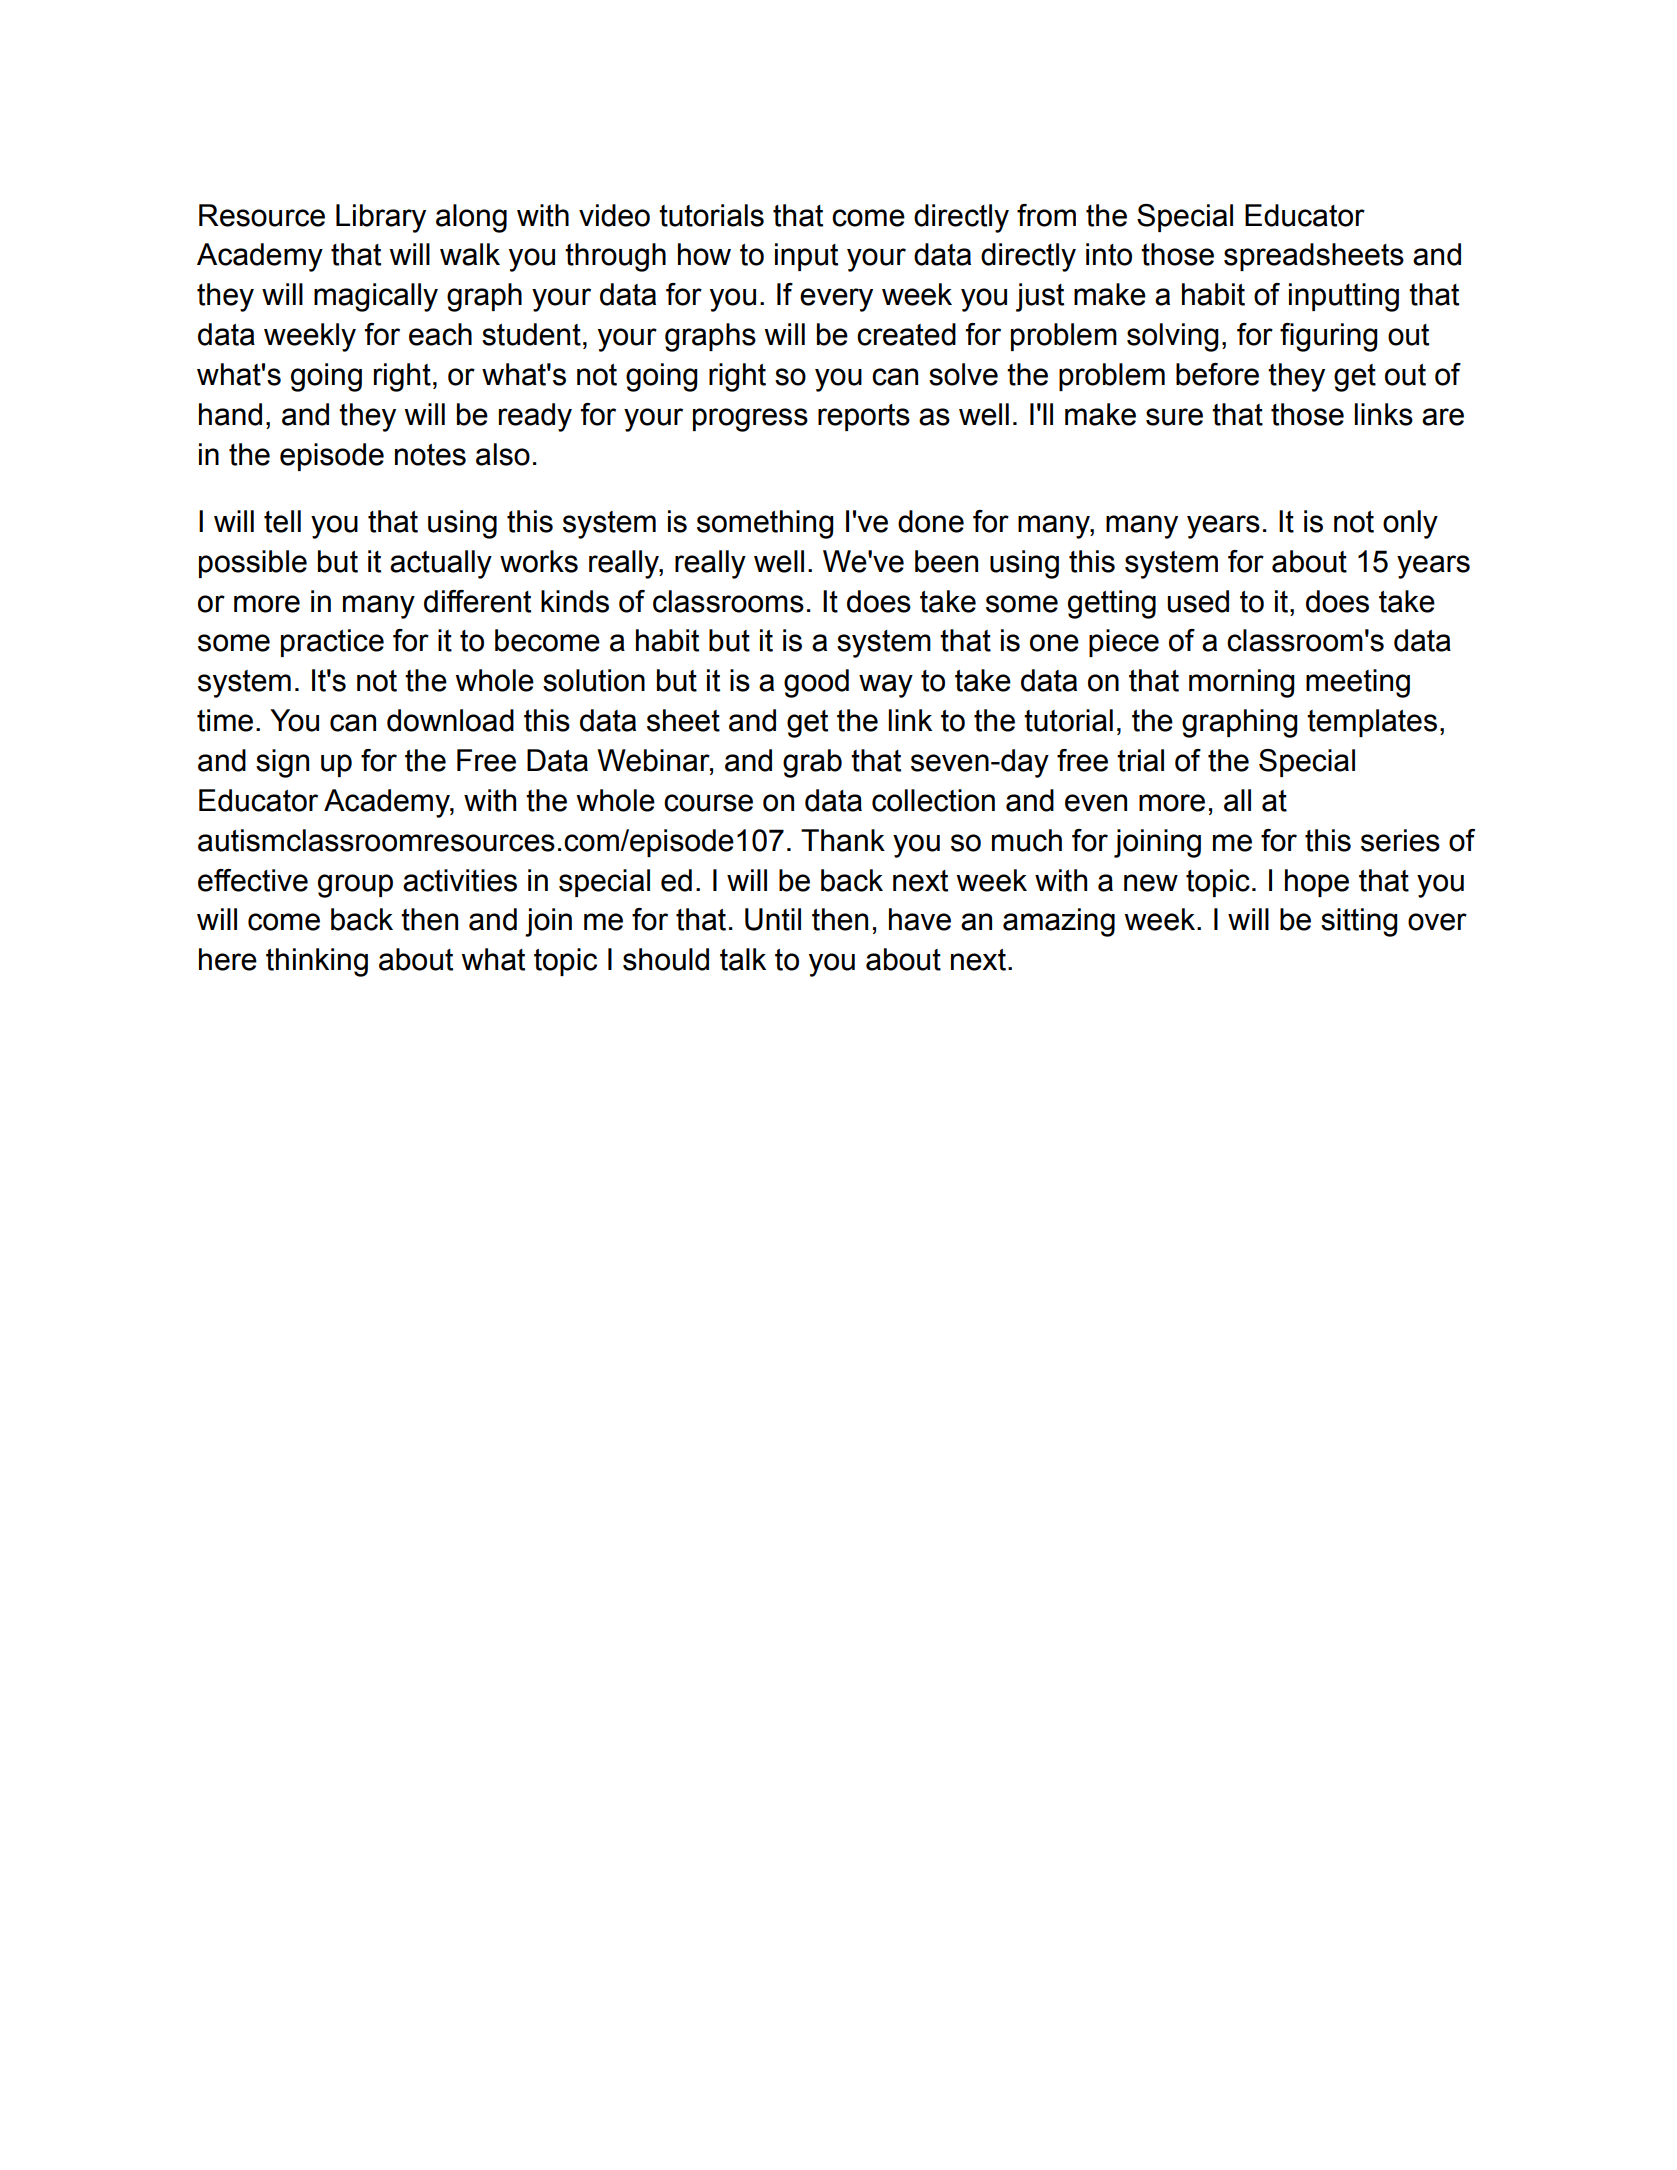 The image size is (1677, 2170). What do you see at coordinates (282, 763) in the screenshot?
I see `sign` at bounding box center [282, 763].
